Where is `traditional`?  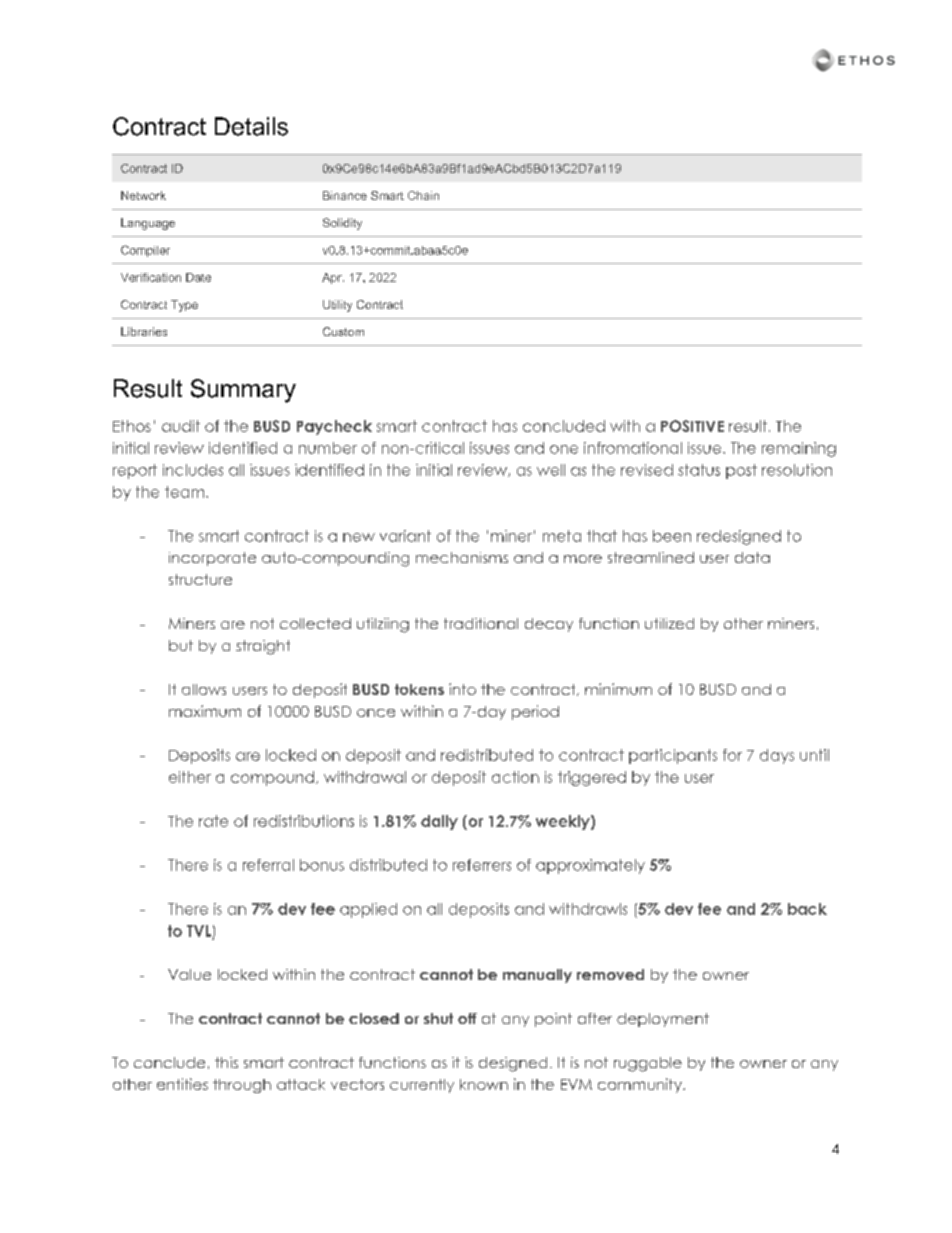
traditional is located at coordinates (481, 623).
